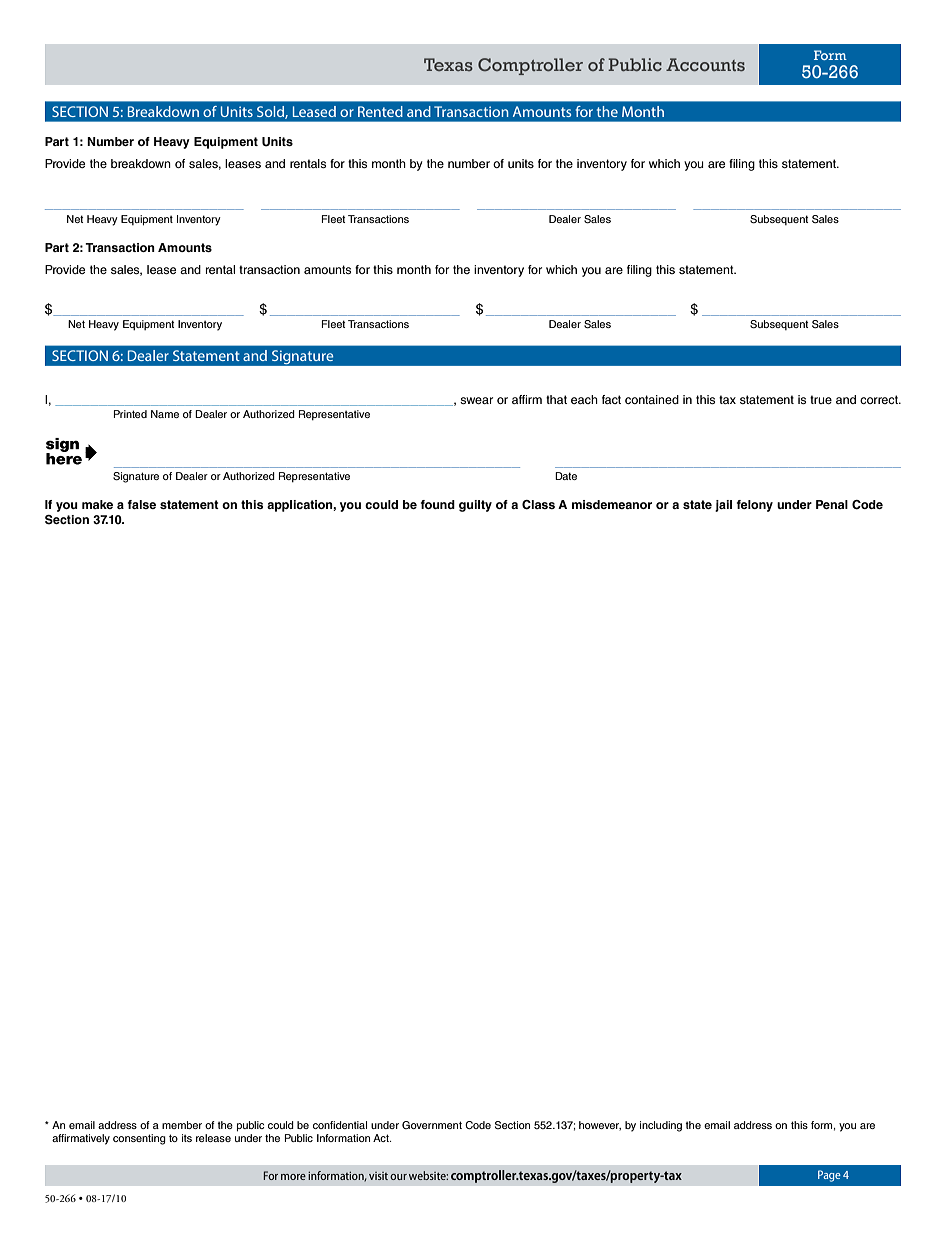  What do you see at coordinates (661, 1126) in the page?
I see `including` at bounding box center [661, 1126].
